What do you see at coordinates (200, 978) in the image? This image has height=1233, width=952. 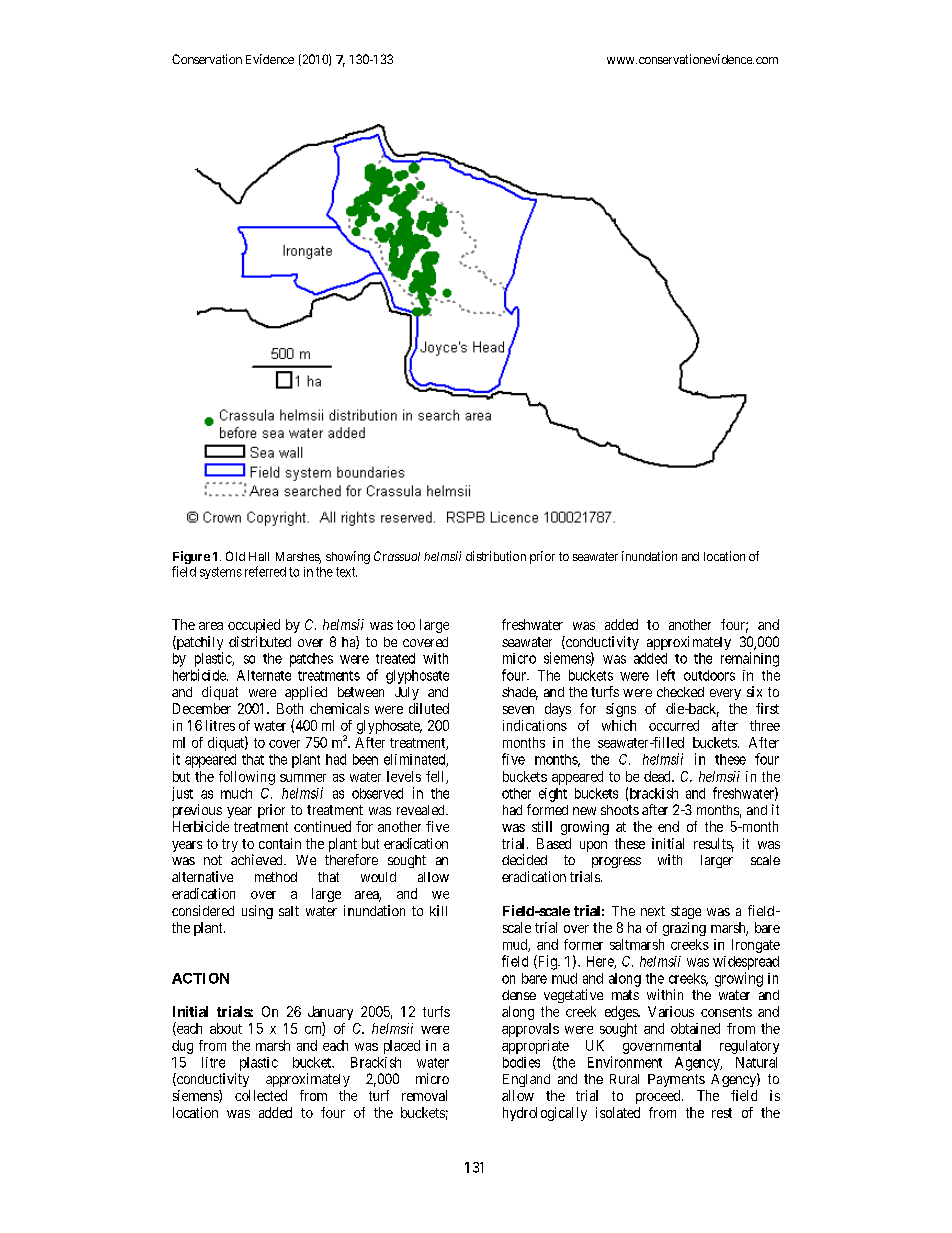 I see `ACTION` at bounding box center [200, 978].
